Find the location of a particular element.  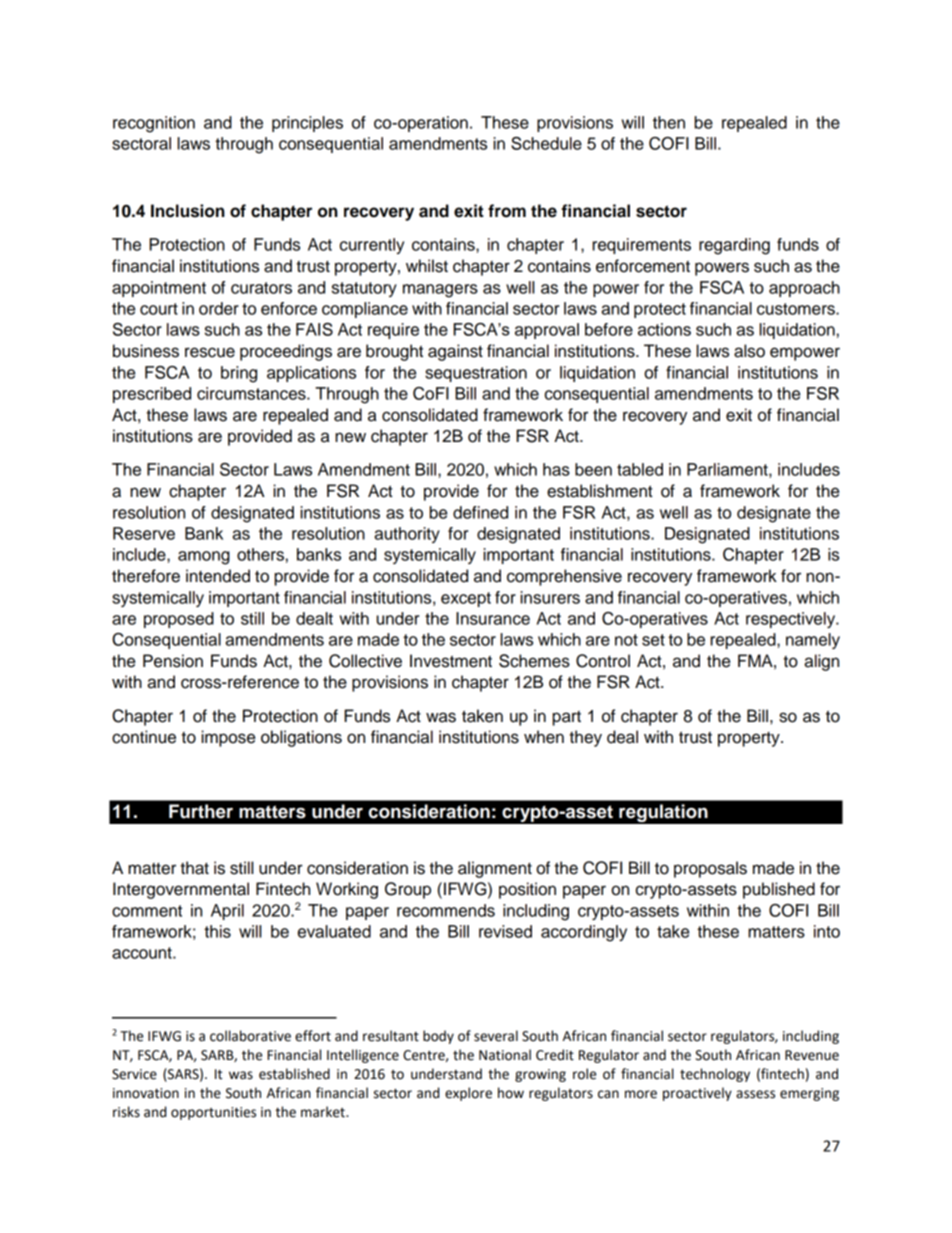

recognition is located at coordinates (154, 124).
